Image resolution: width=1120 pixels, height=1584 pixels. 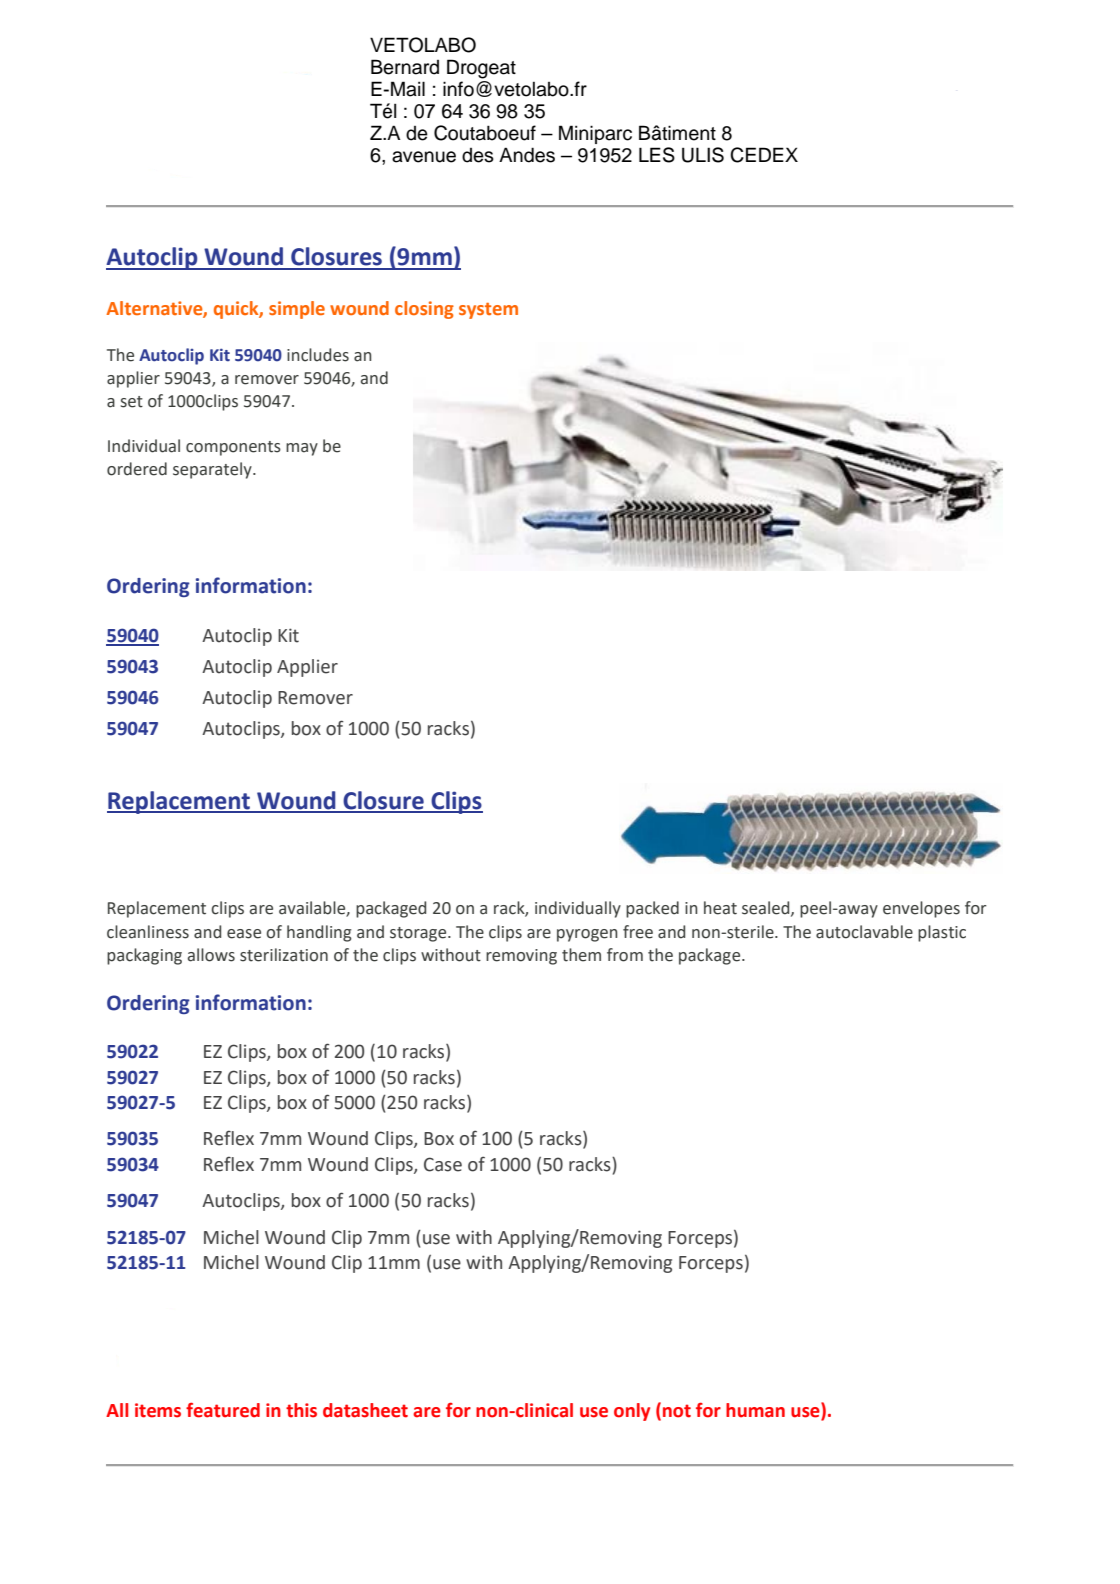 What do you see at coordinates (297, 310) in the screenshot?
I see `simple` at bounding box center [297, 310].
